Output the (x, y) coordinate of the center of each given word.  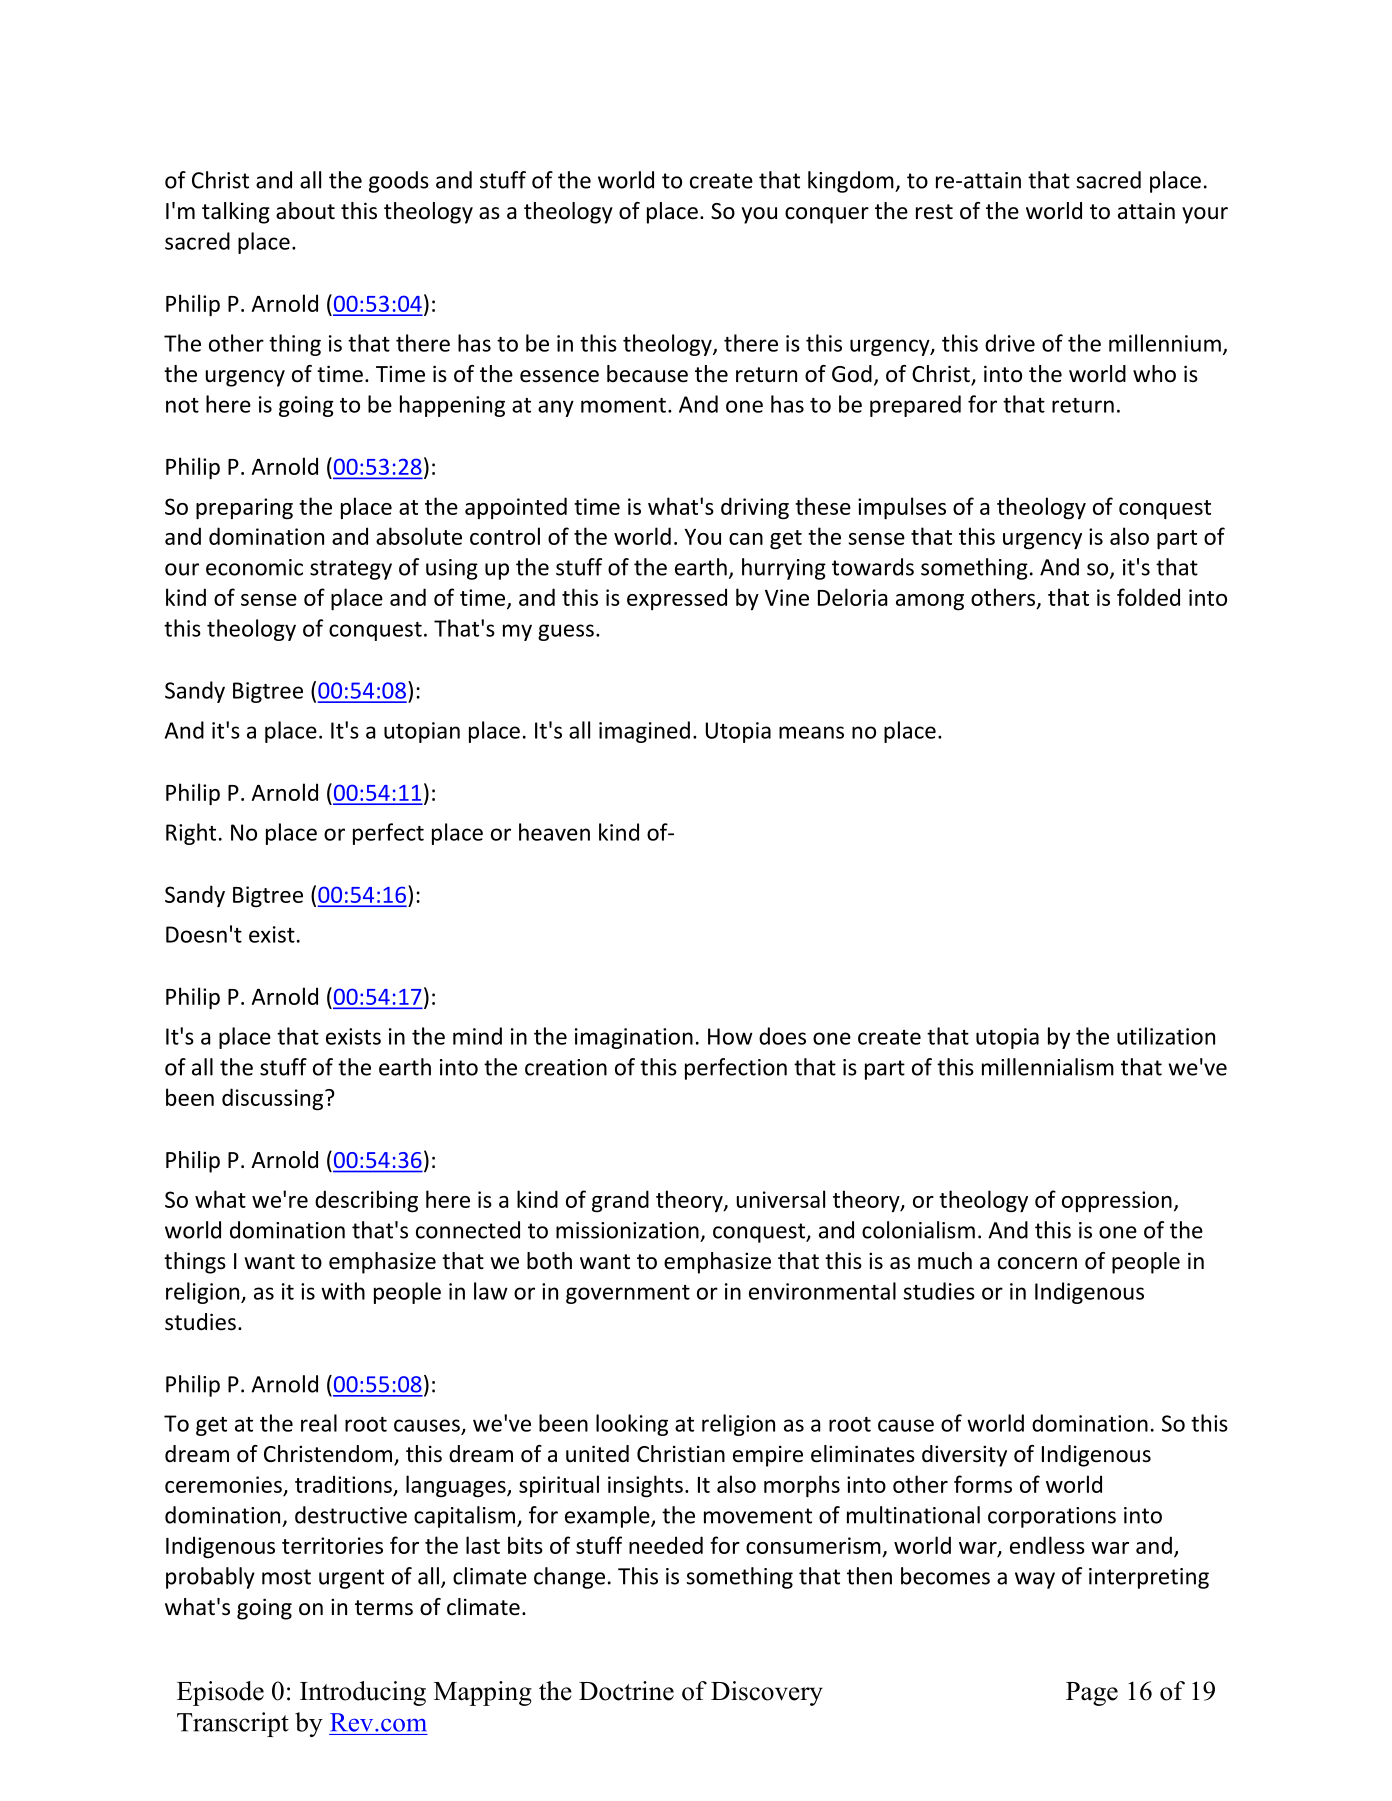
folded (1148, 597)
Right (191, 834)
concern (1037, 1263)
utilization (1166, 1036)
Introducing (363, 1693)
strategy (351, 570)
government (628, 1294)
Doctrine (626, 1691)
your (1205, 215)
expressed (677, 599)
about (305, 211)
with (343, 1291)
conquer (827, 215)
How (730, 1036)
